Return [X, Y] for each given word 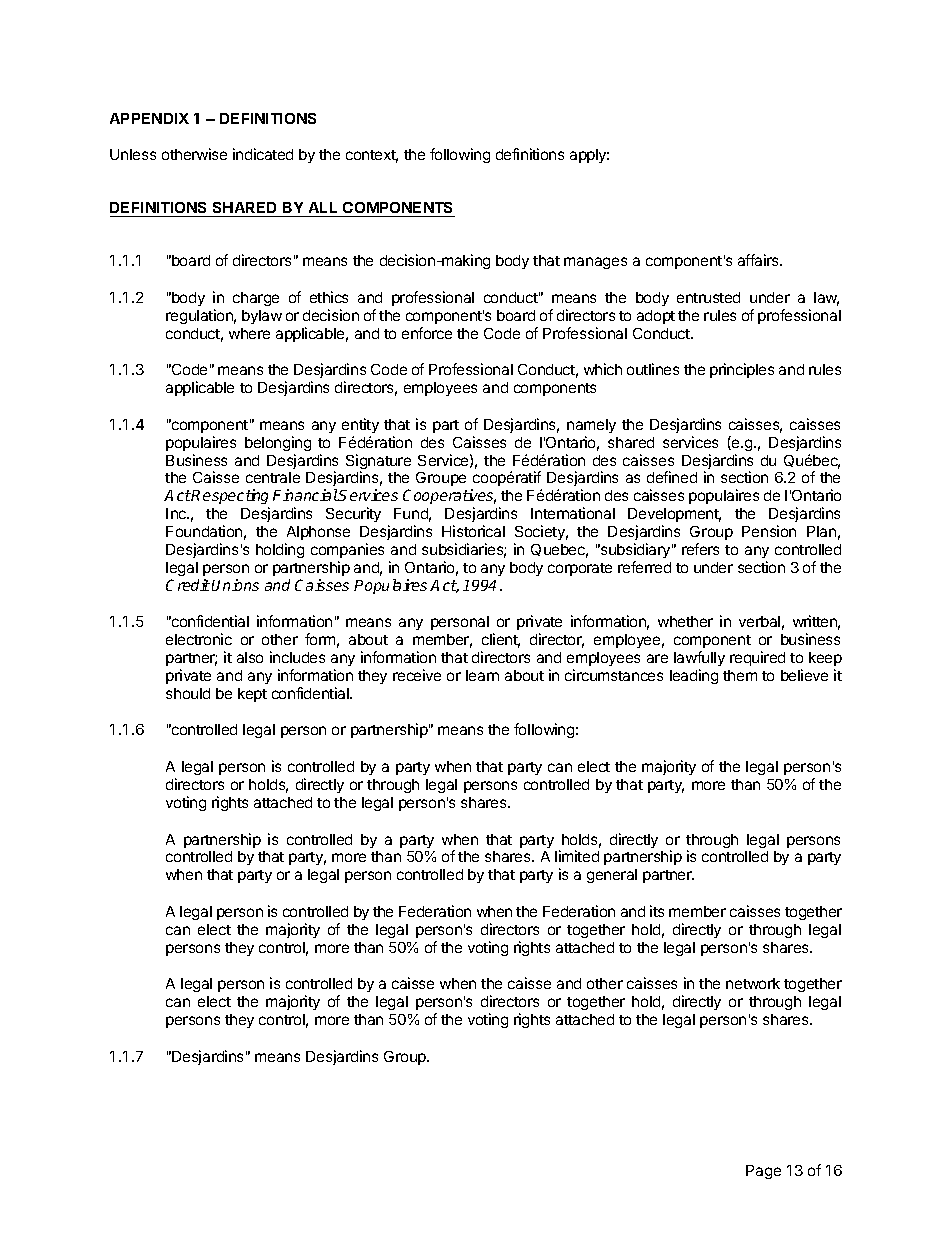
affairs [759, 260]
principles [742, 370]
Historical [473, 531]
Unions [235, 585]
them [740, 675]
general [612, 876]
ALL [323, 207]
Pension [769, 531]
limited [577, 856]
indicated [263, 154]
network [753, 983]
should [188, 693]
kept [252, 695]
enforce [427, 333]
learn [482, 675]
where [249, 333]
